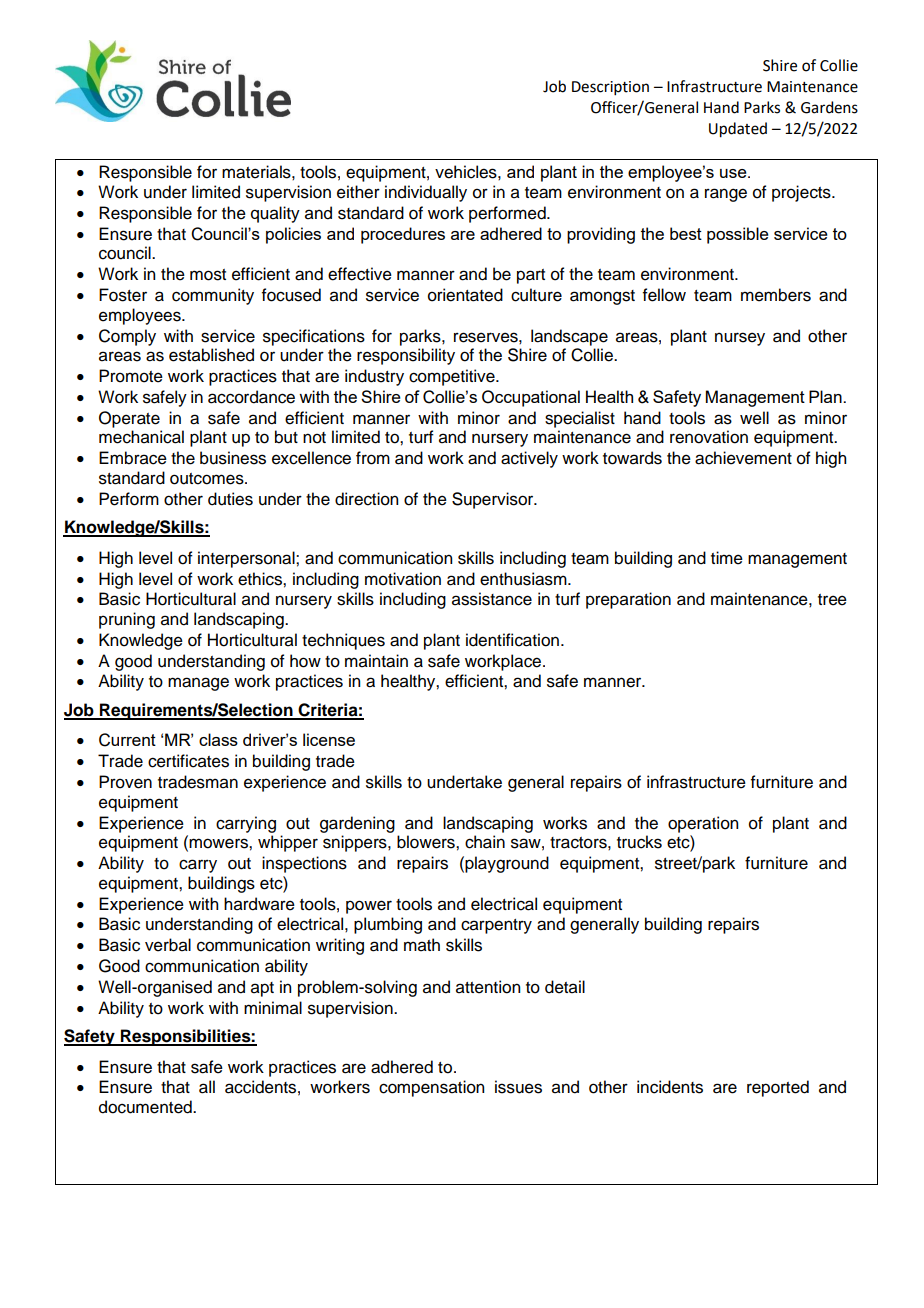 The width and height of the screenshot is (924, 1308). I want to click on issues, so click(518, 1087).
